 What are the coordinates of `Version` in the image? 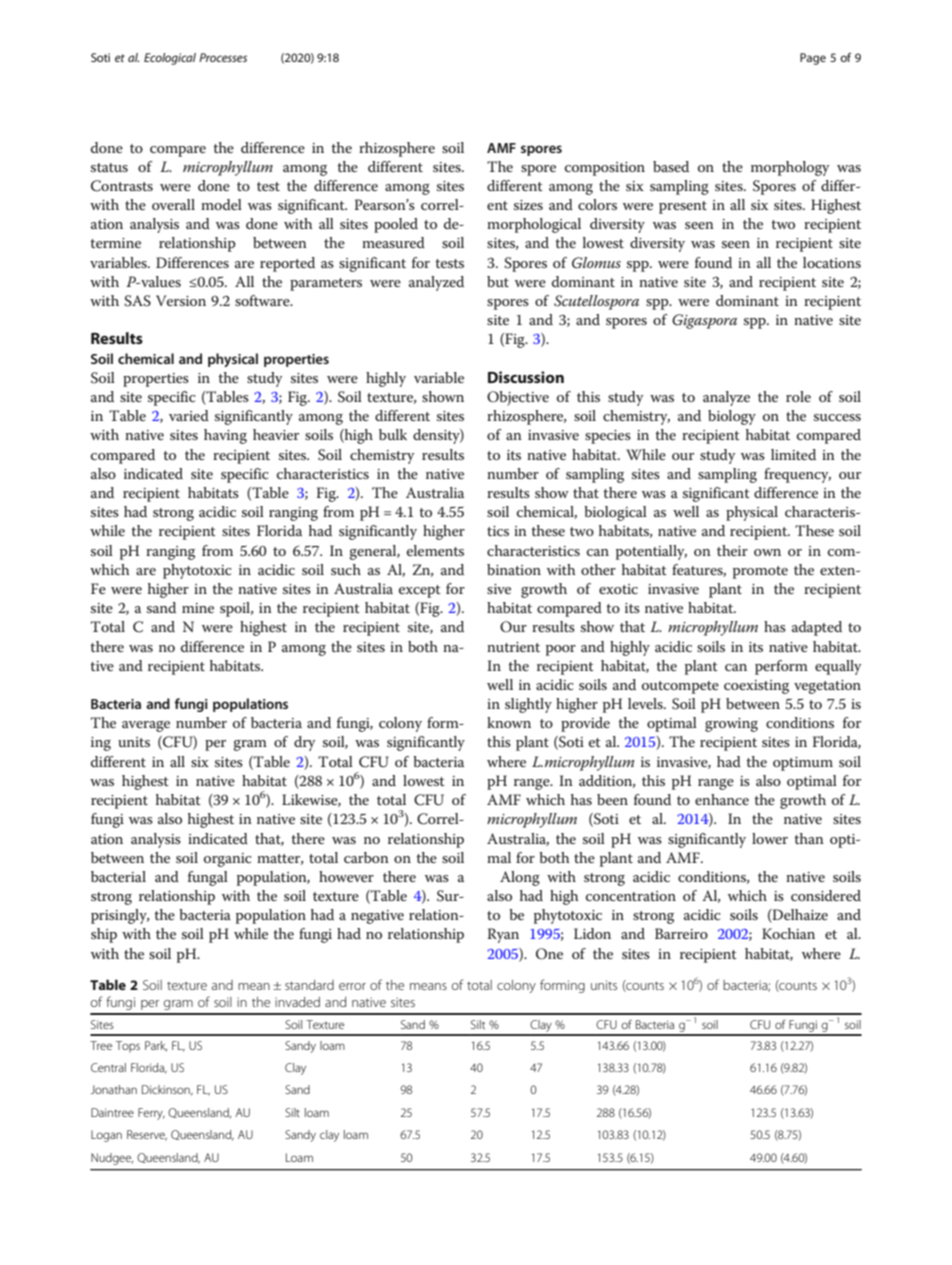 It's located at (181, 300).
